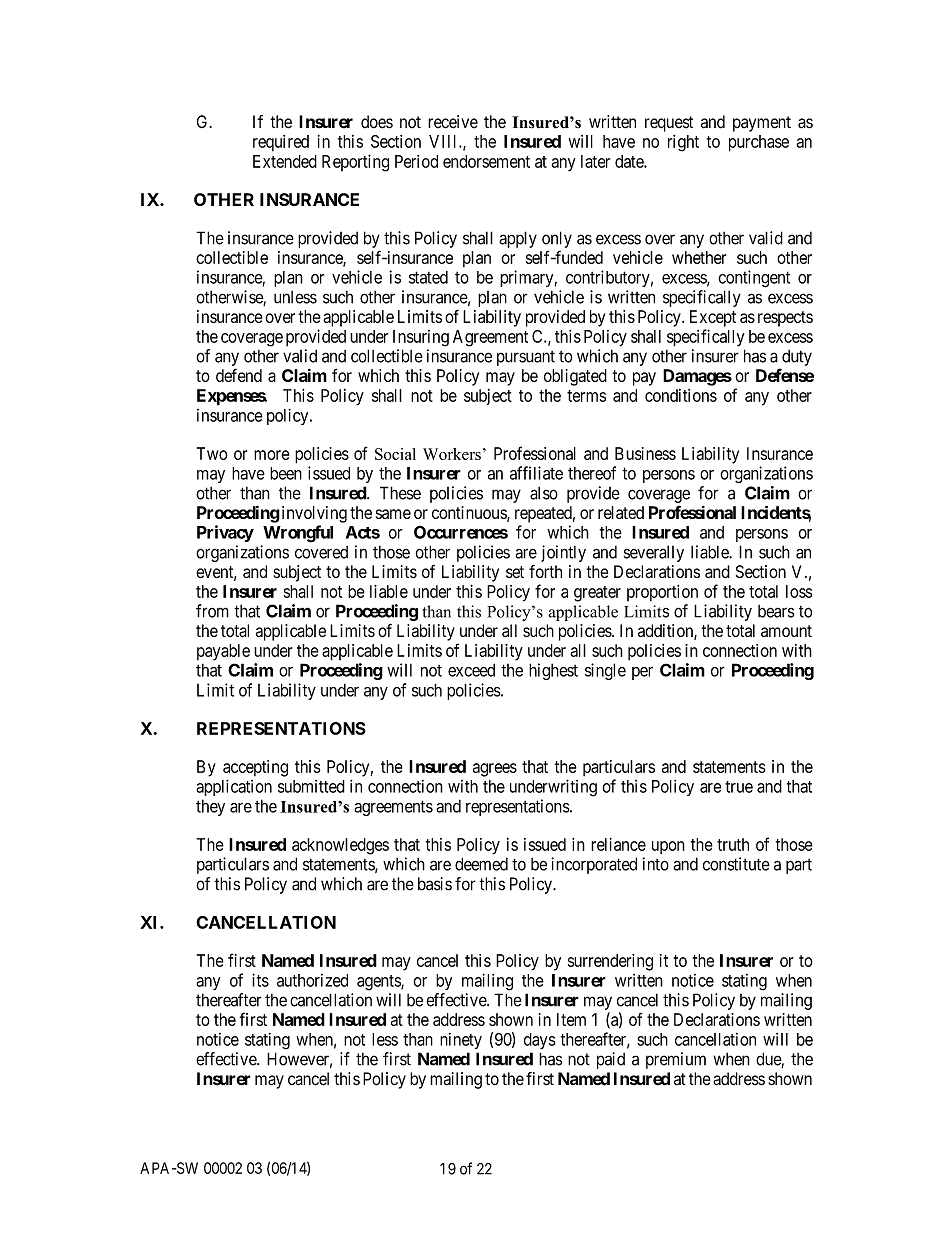  What do you see at coordinates (539, 1041) in the image?
I see `days` at bounding box center [539, 1041].
